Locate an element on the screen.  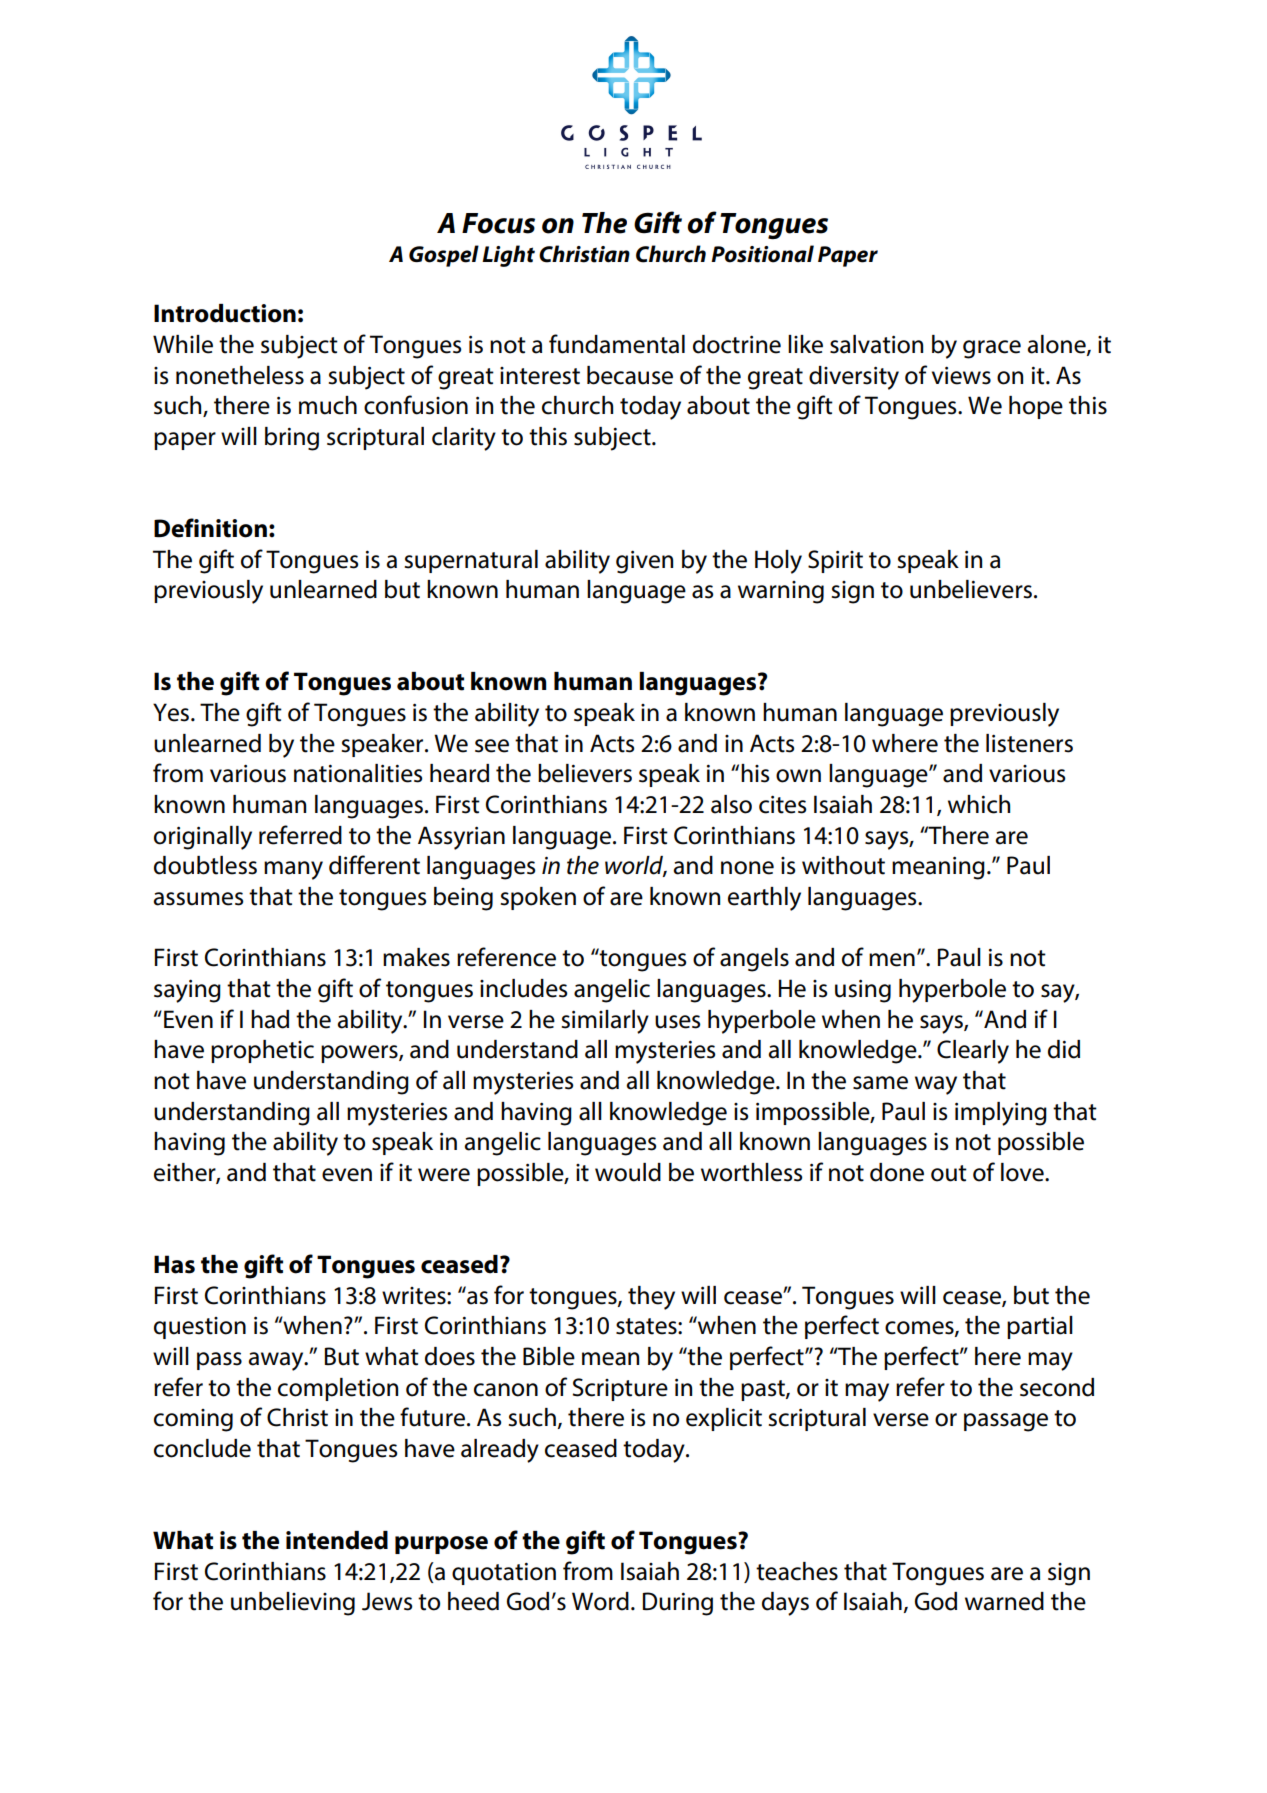
unbelieving is located at coordinates (293, 1604).
